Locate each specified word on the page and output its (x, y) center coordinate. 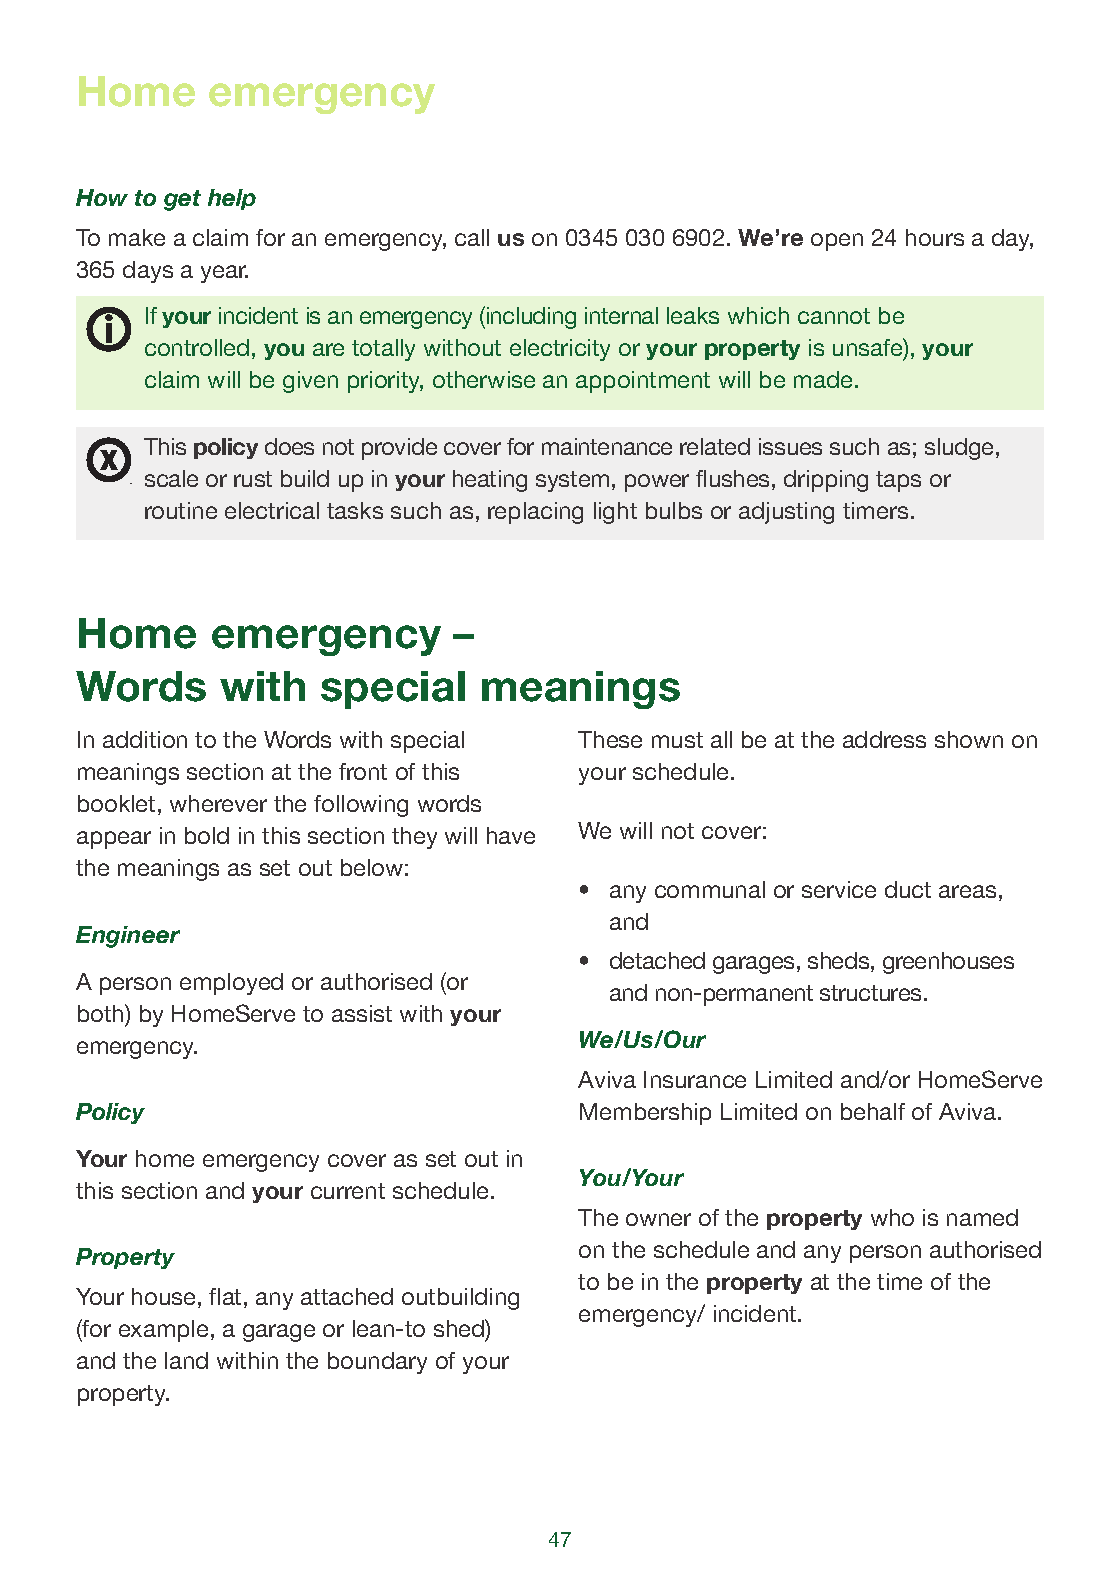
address (884, 739)
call (472, 237)
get (182, 200)
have (511, 835)
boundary (377, 1363)
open (837, 242)
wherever (218, 803)
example (163, 1331)
